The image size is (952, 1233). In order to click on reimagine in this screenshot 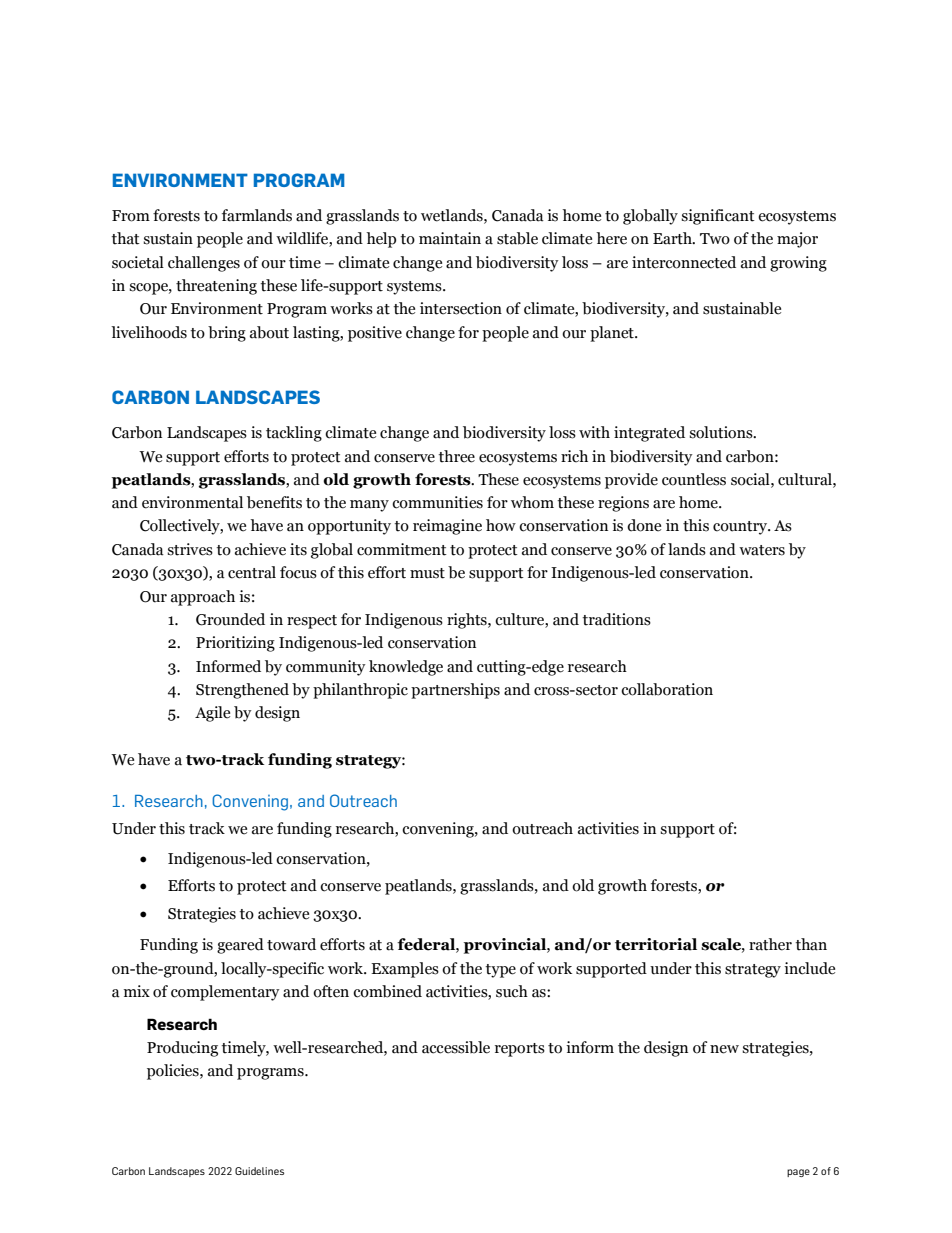, I will do `click(447, 527)`.
